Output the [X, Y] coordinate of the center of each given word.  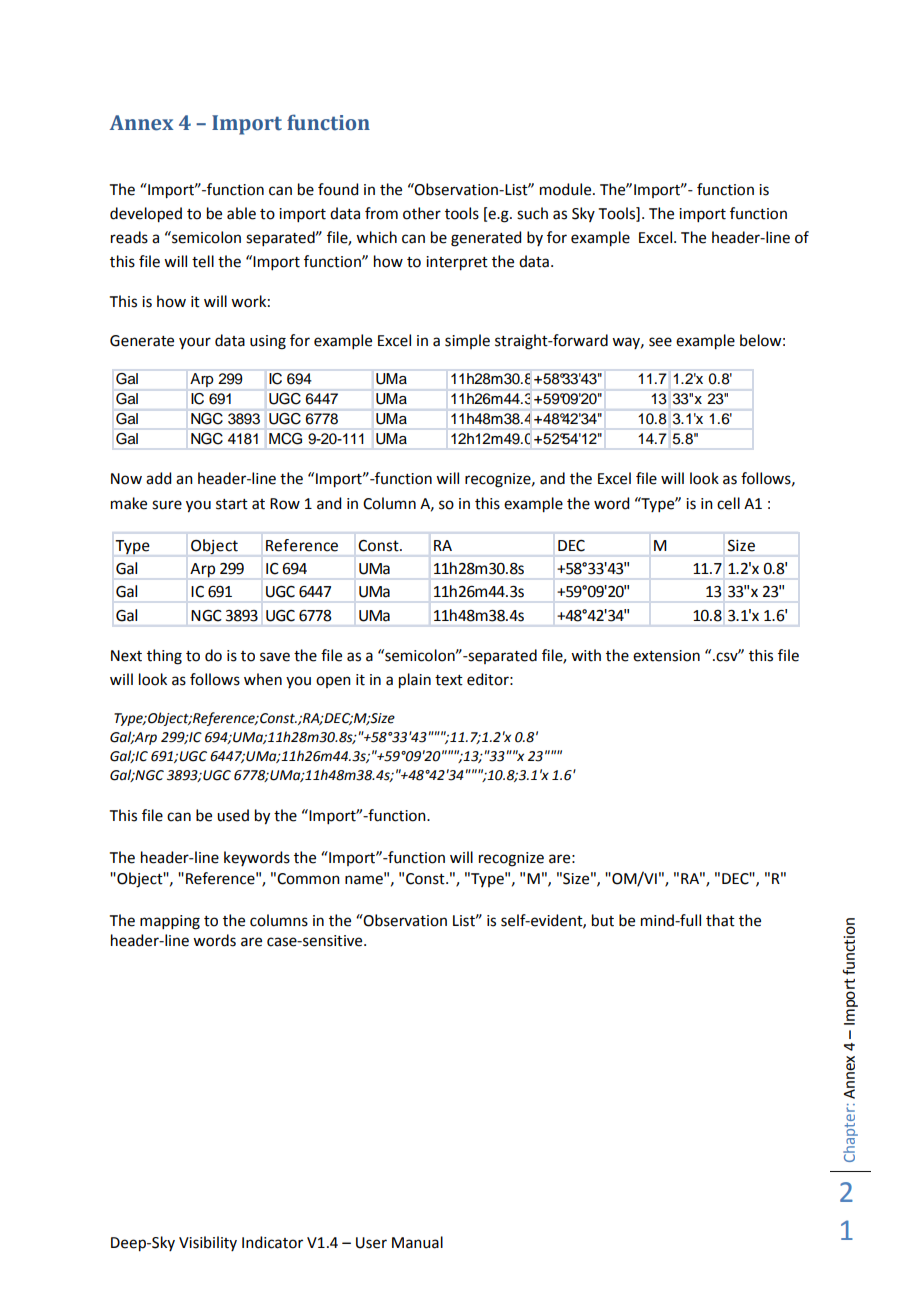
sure [167, 505]
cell [728, 503]
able [241, 213]
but [603, 920]
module [567, 189]
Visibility [208, 1243]
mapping [170, 922]
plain [415, 681]
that [720, 920]
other [422, 213]
